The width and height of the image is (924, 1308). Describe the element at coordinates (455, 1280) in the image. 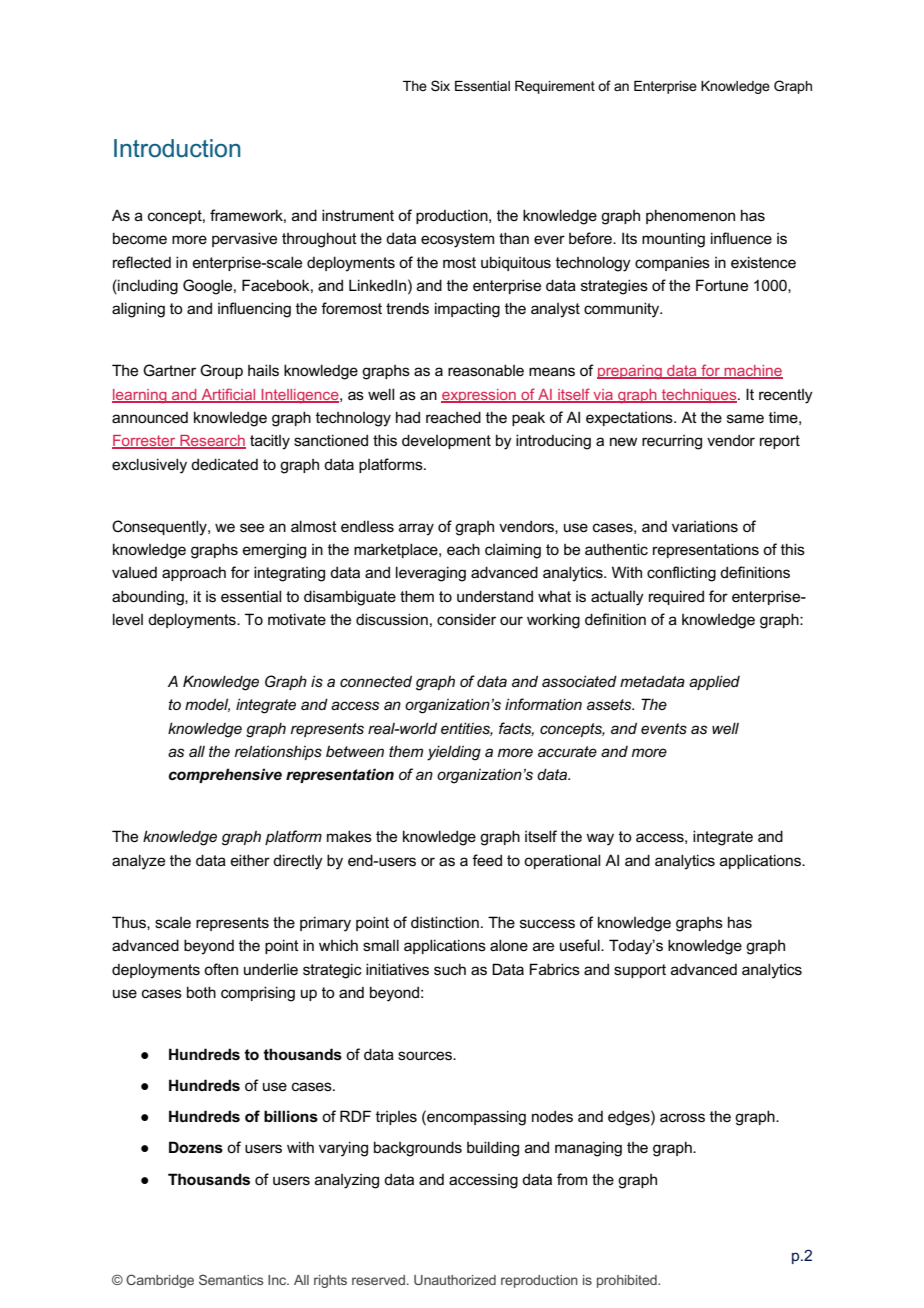

I see `Unauthorized` at that location.
